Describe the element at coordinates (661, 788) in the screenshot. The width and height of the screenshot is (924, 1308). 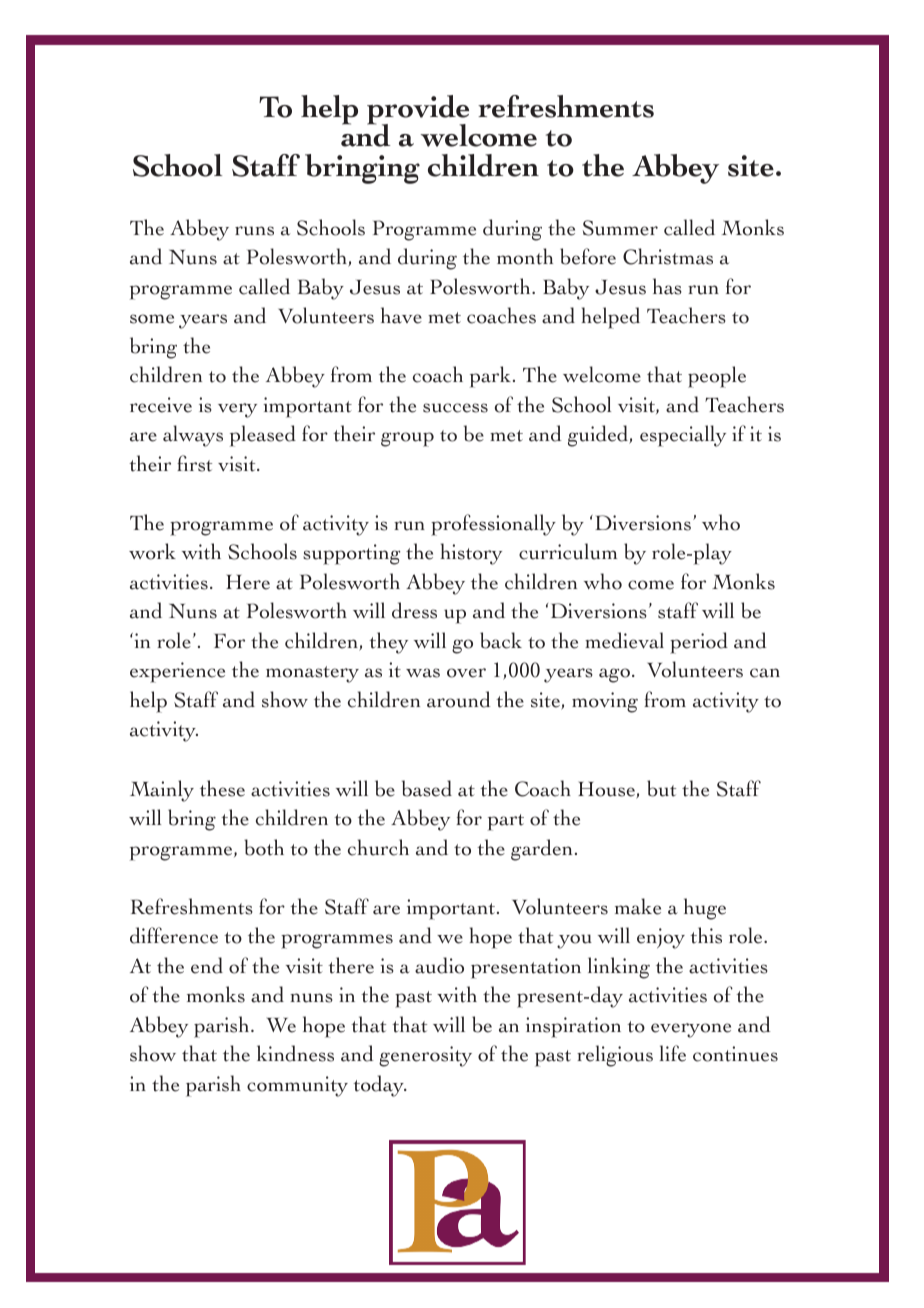
I see `but` at that location.
